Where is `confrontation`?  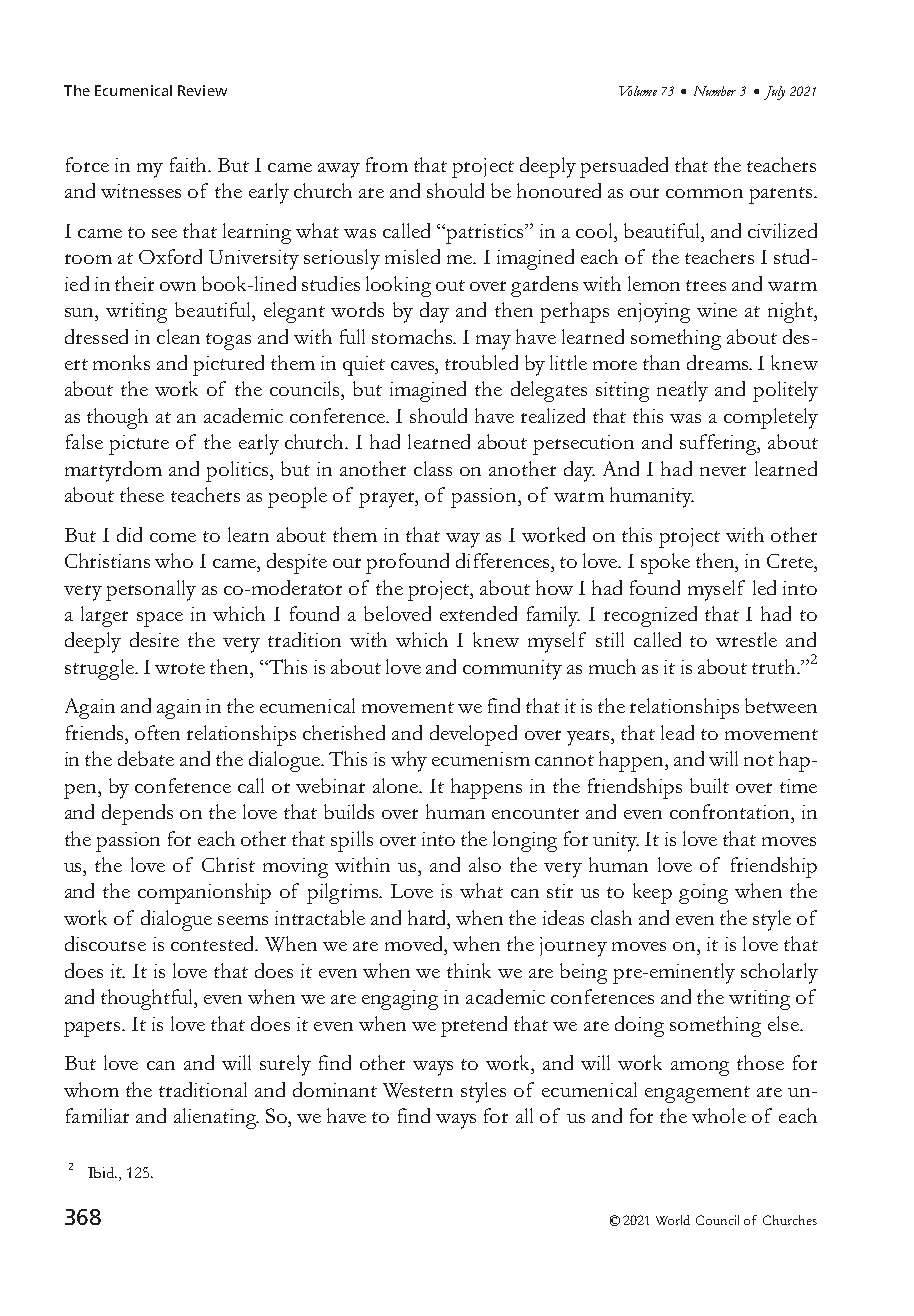
confrontation is located at coordinates (731, 812).
